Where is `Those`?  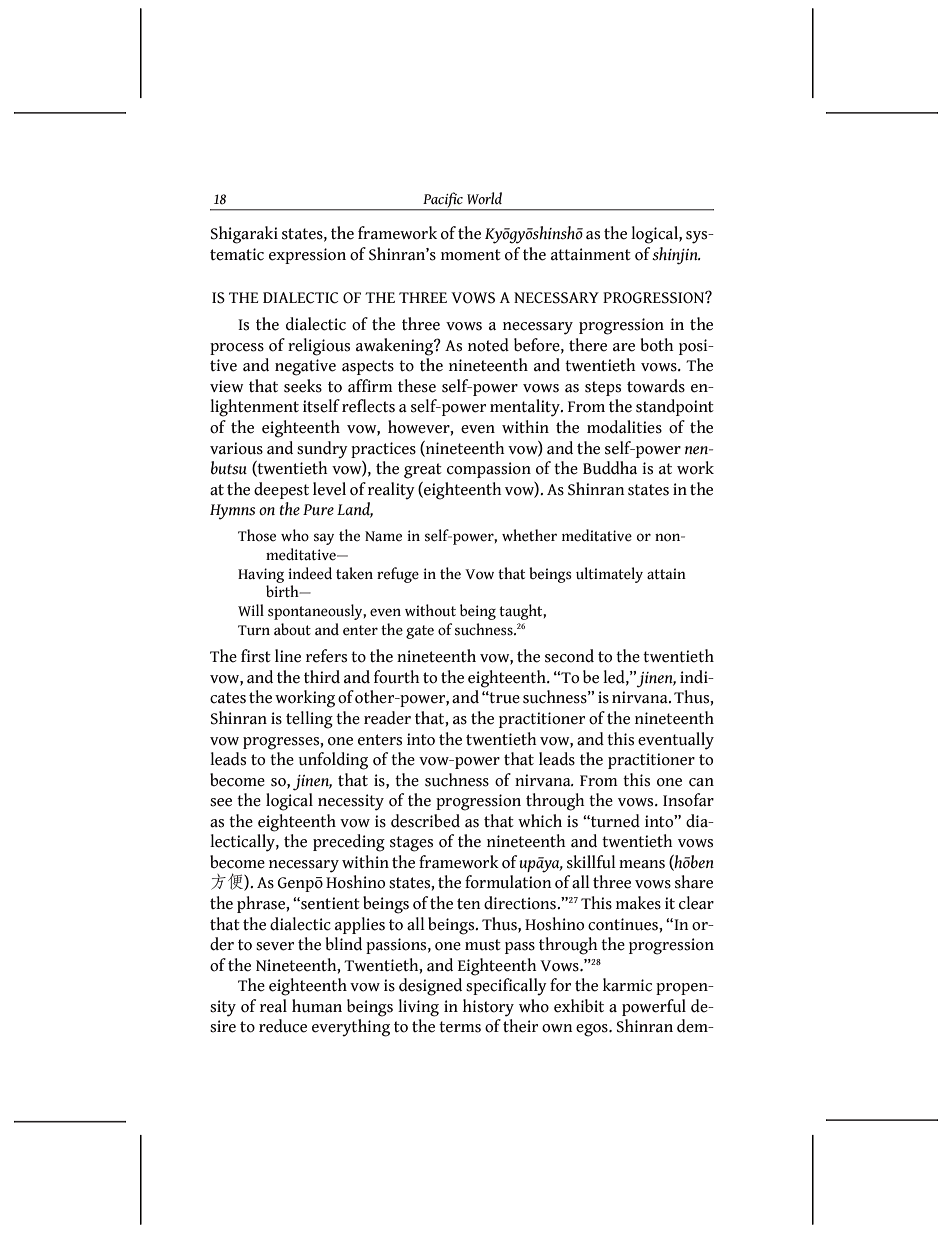 Those is located at coordinates (257, 535).
